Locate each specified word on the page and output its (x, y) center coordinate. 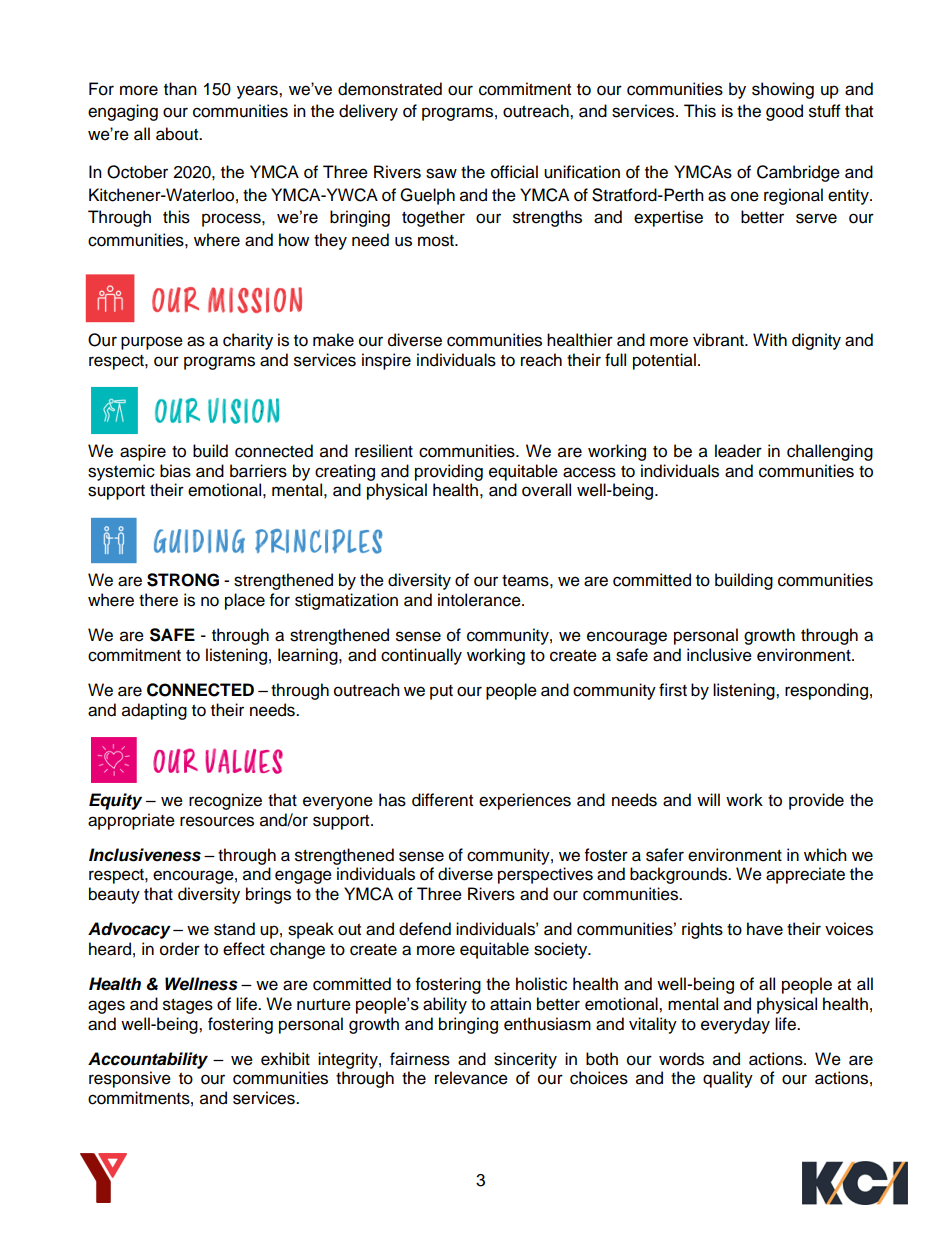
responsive (130, 1079)
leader (738, 451)
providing (449, 472)
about (178, 134)
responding (826, 691)
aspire (143, 452)
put (441, 692)
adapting (154, 711)
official (514, 172)
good (784, 112)
